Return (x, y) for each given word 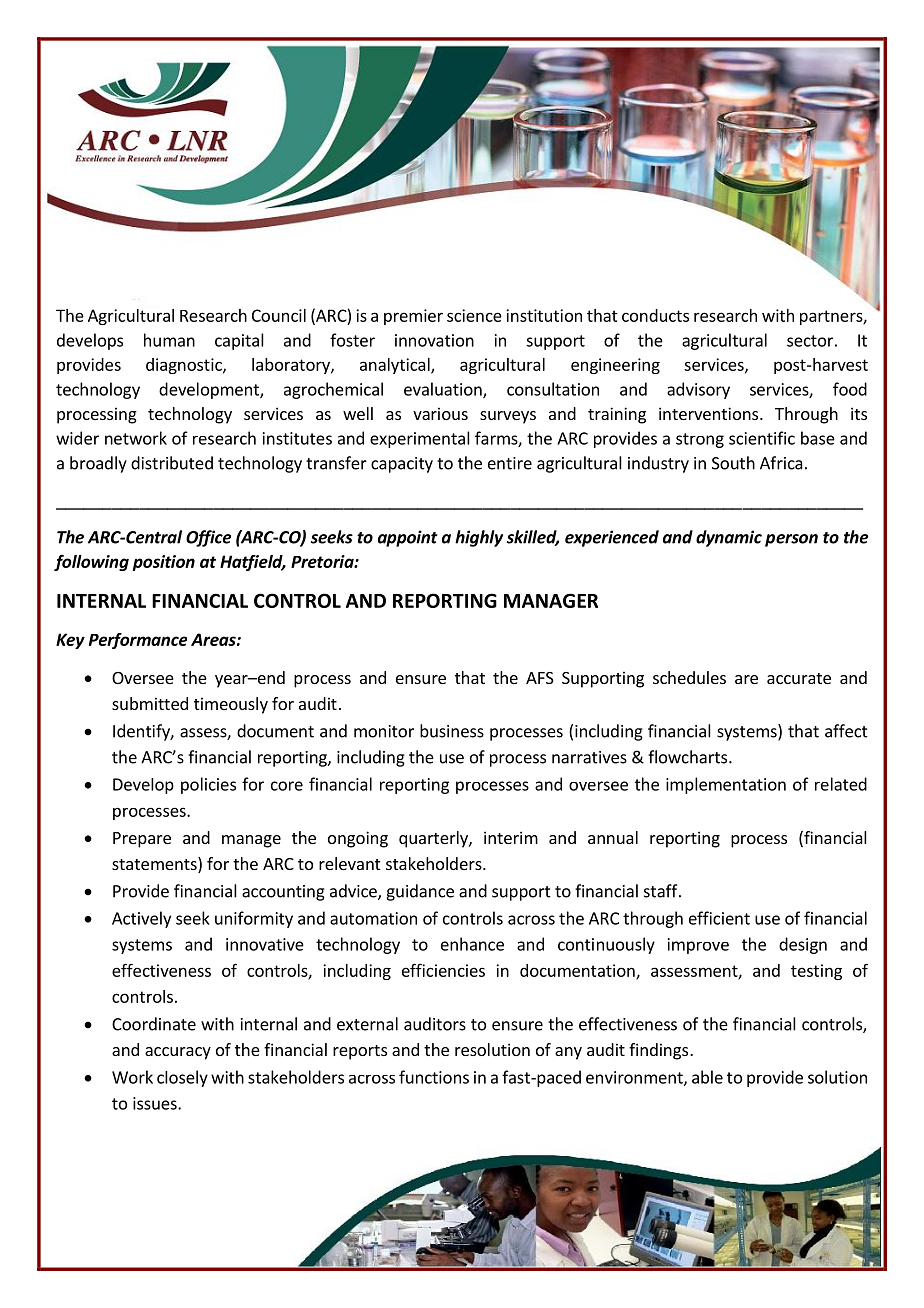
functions (434, 1077)
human (169, 340)
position (163, 563)
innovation (434, 340)
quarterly (434, 839)
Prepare (142, 840)
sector (810, 341)
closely (182, 1078)
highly (479, 538)
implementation (726, 785)
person (791, 540)
